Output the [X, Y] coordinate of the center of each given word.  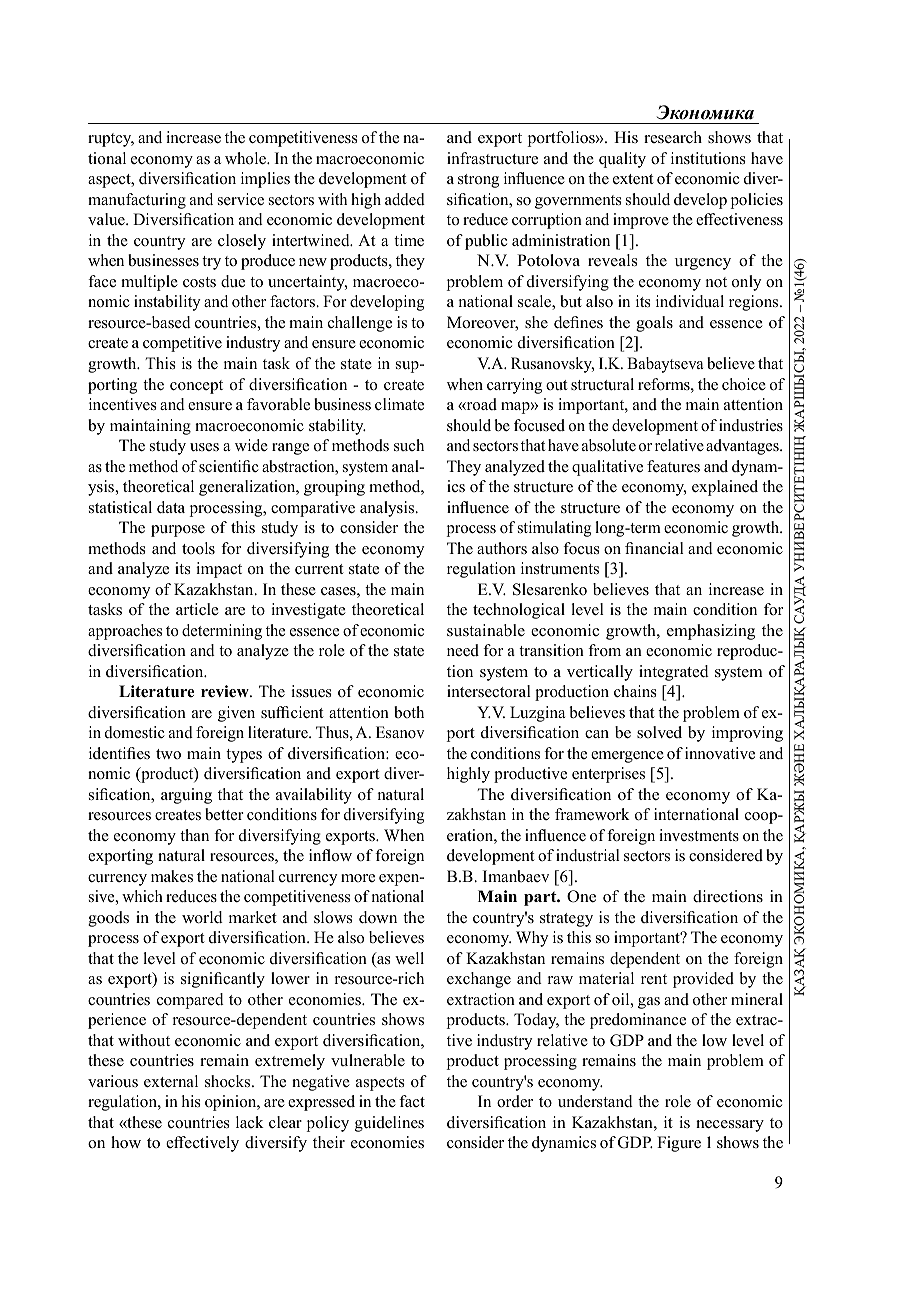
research [673, 137]
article [197, 609]
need [463, 650]
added [405, 199]
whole [247, 158]
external [171, 1081]
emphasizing [711, 632]
